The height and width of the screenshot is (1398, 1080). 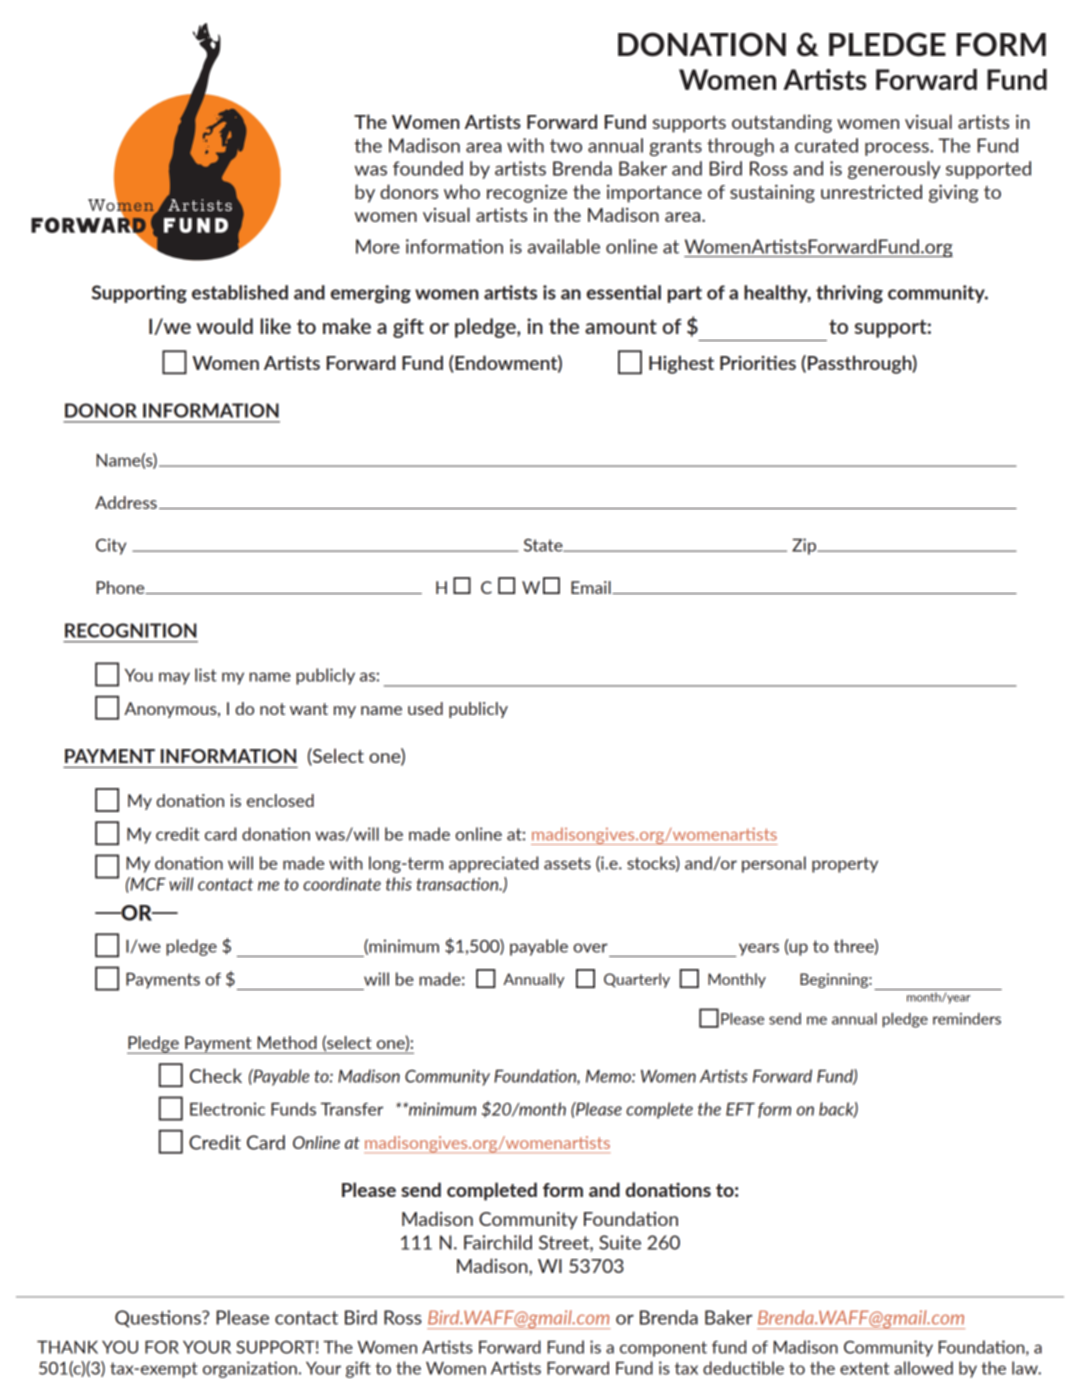 I want to click on Check, so click(x=216, y=1075).
